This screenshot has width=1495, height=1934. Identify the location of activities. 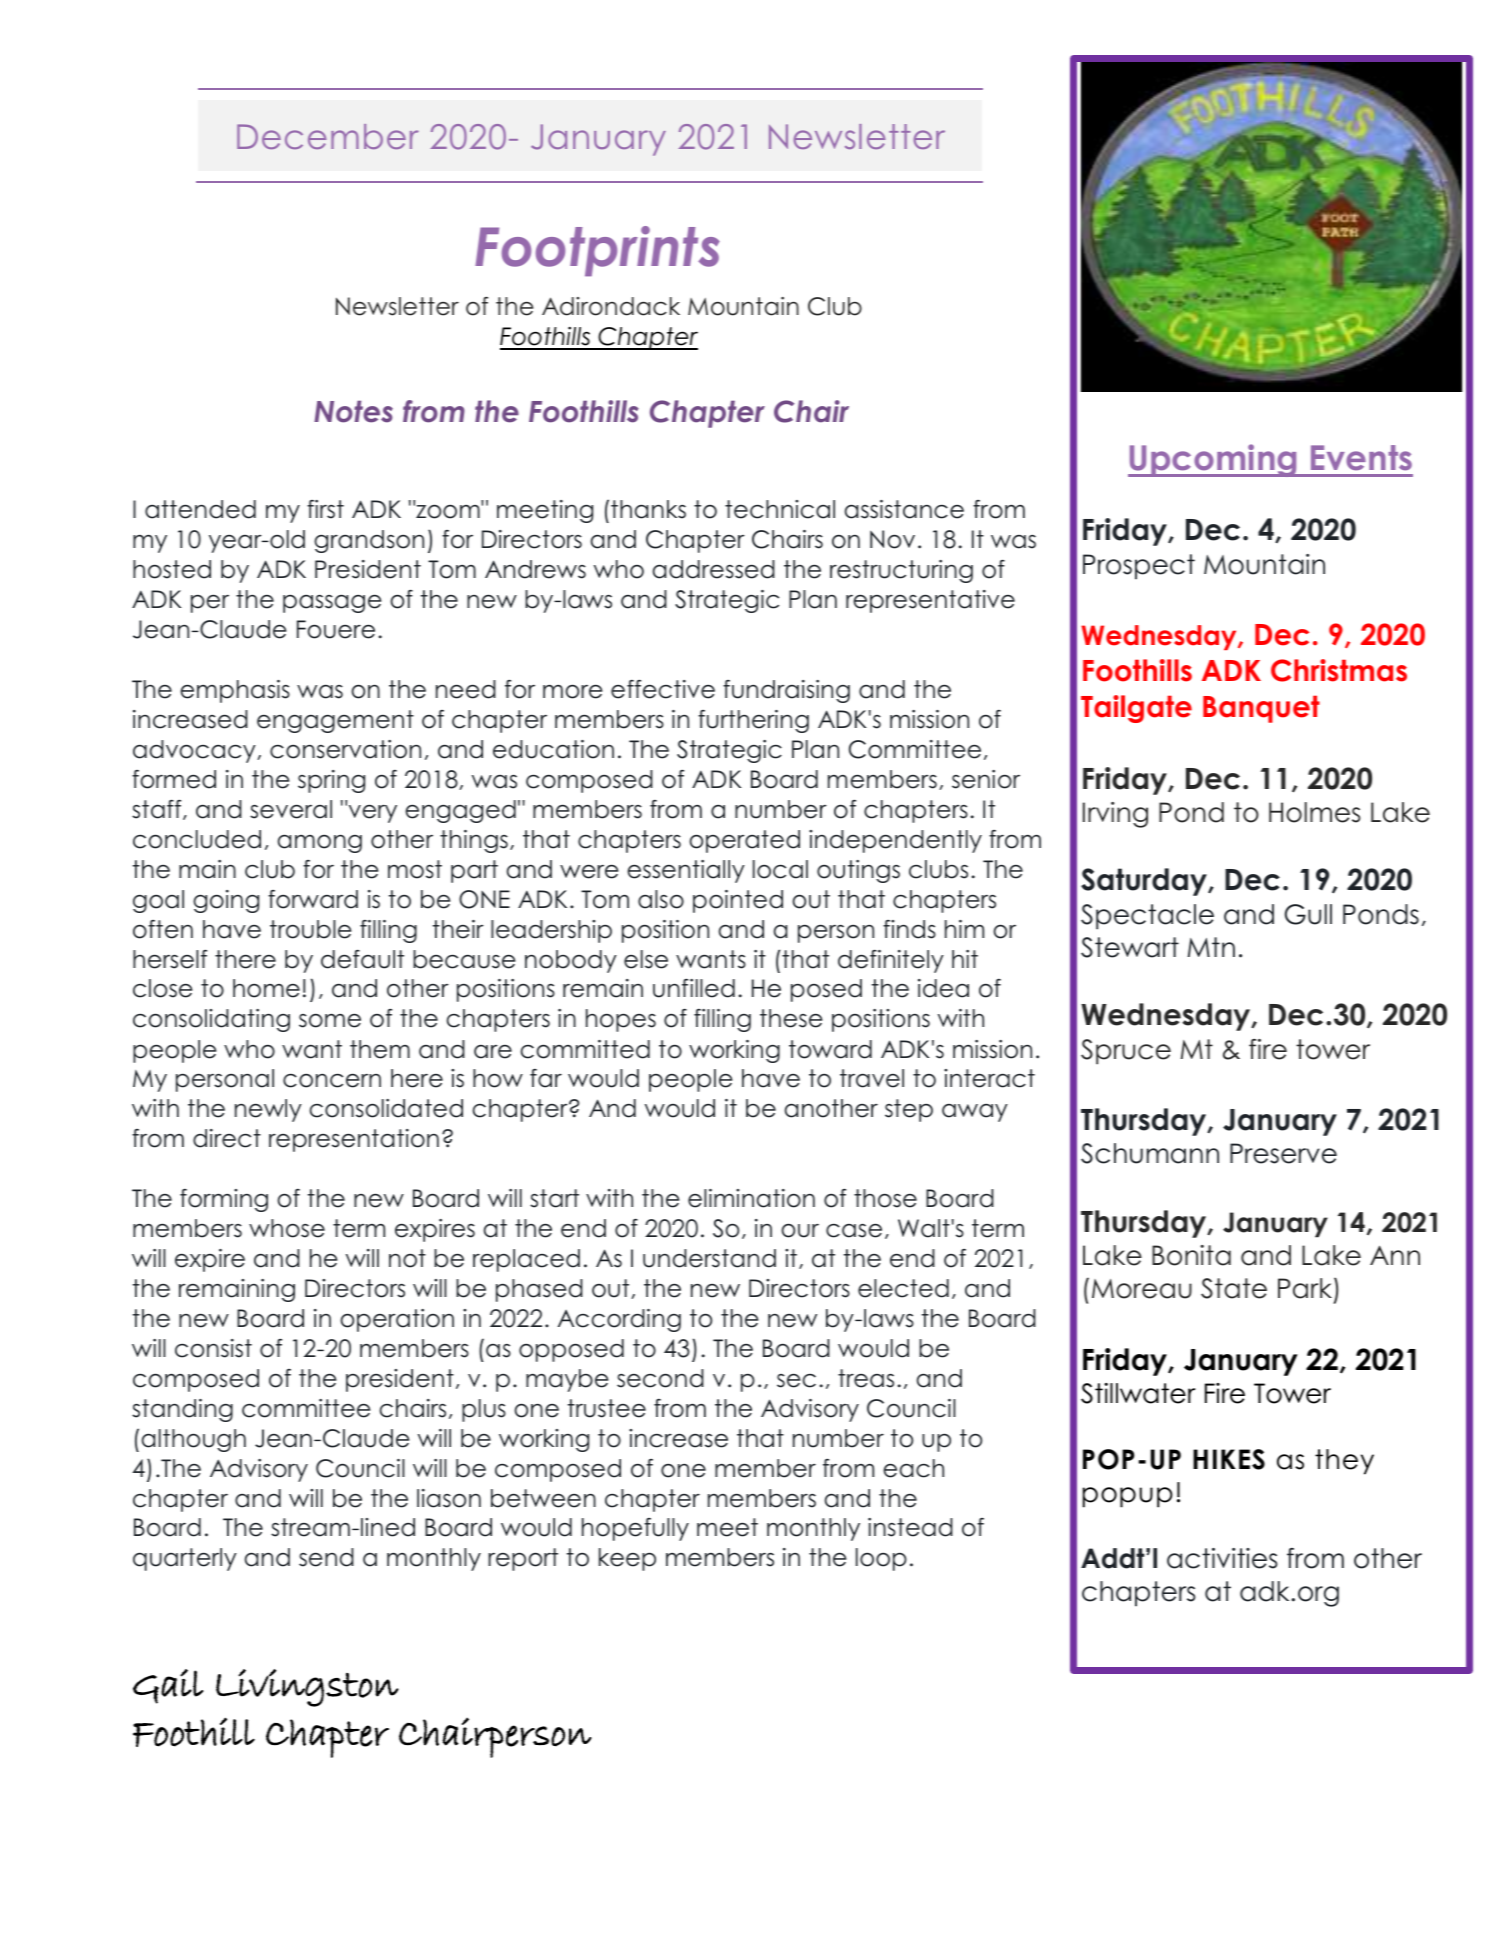
(1222, 1558).
